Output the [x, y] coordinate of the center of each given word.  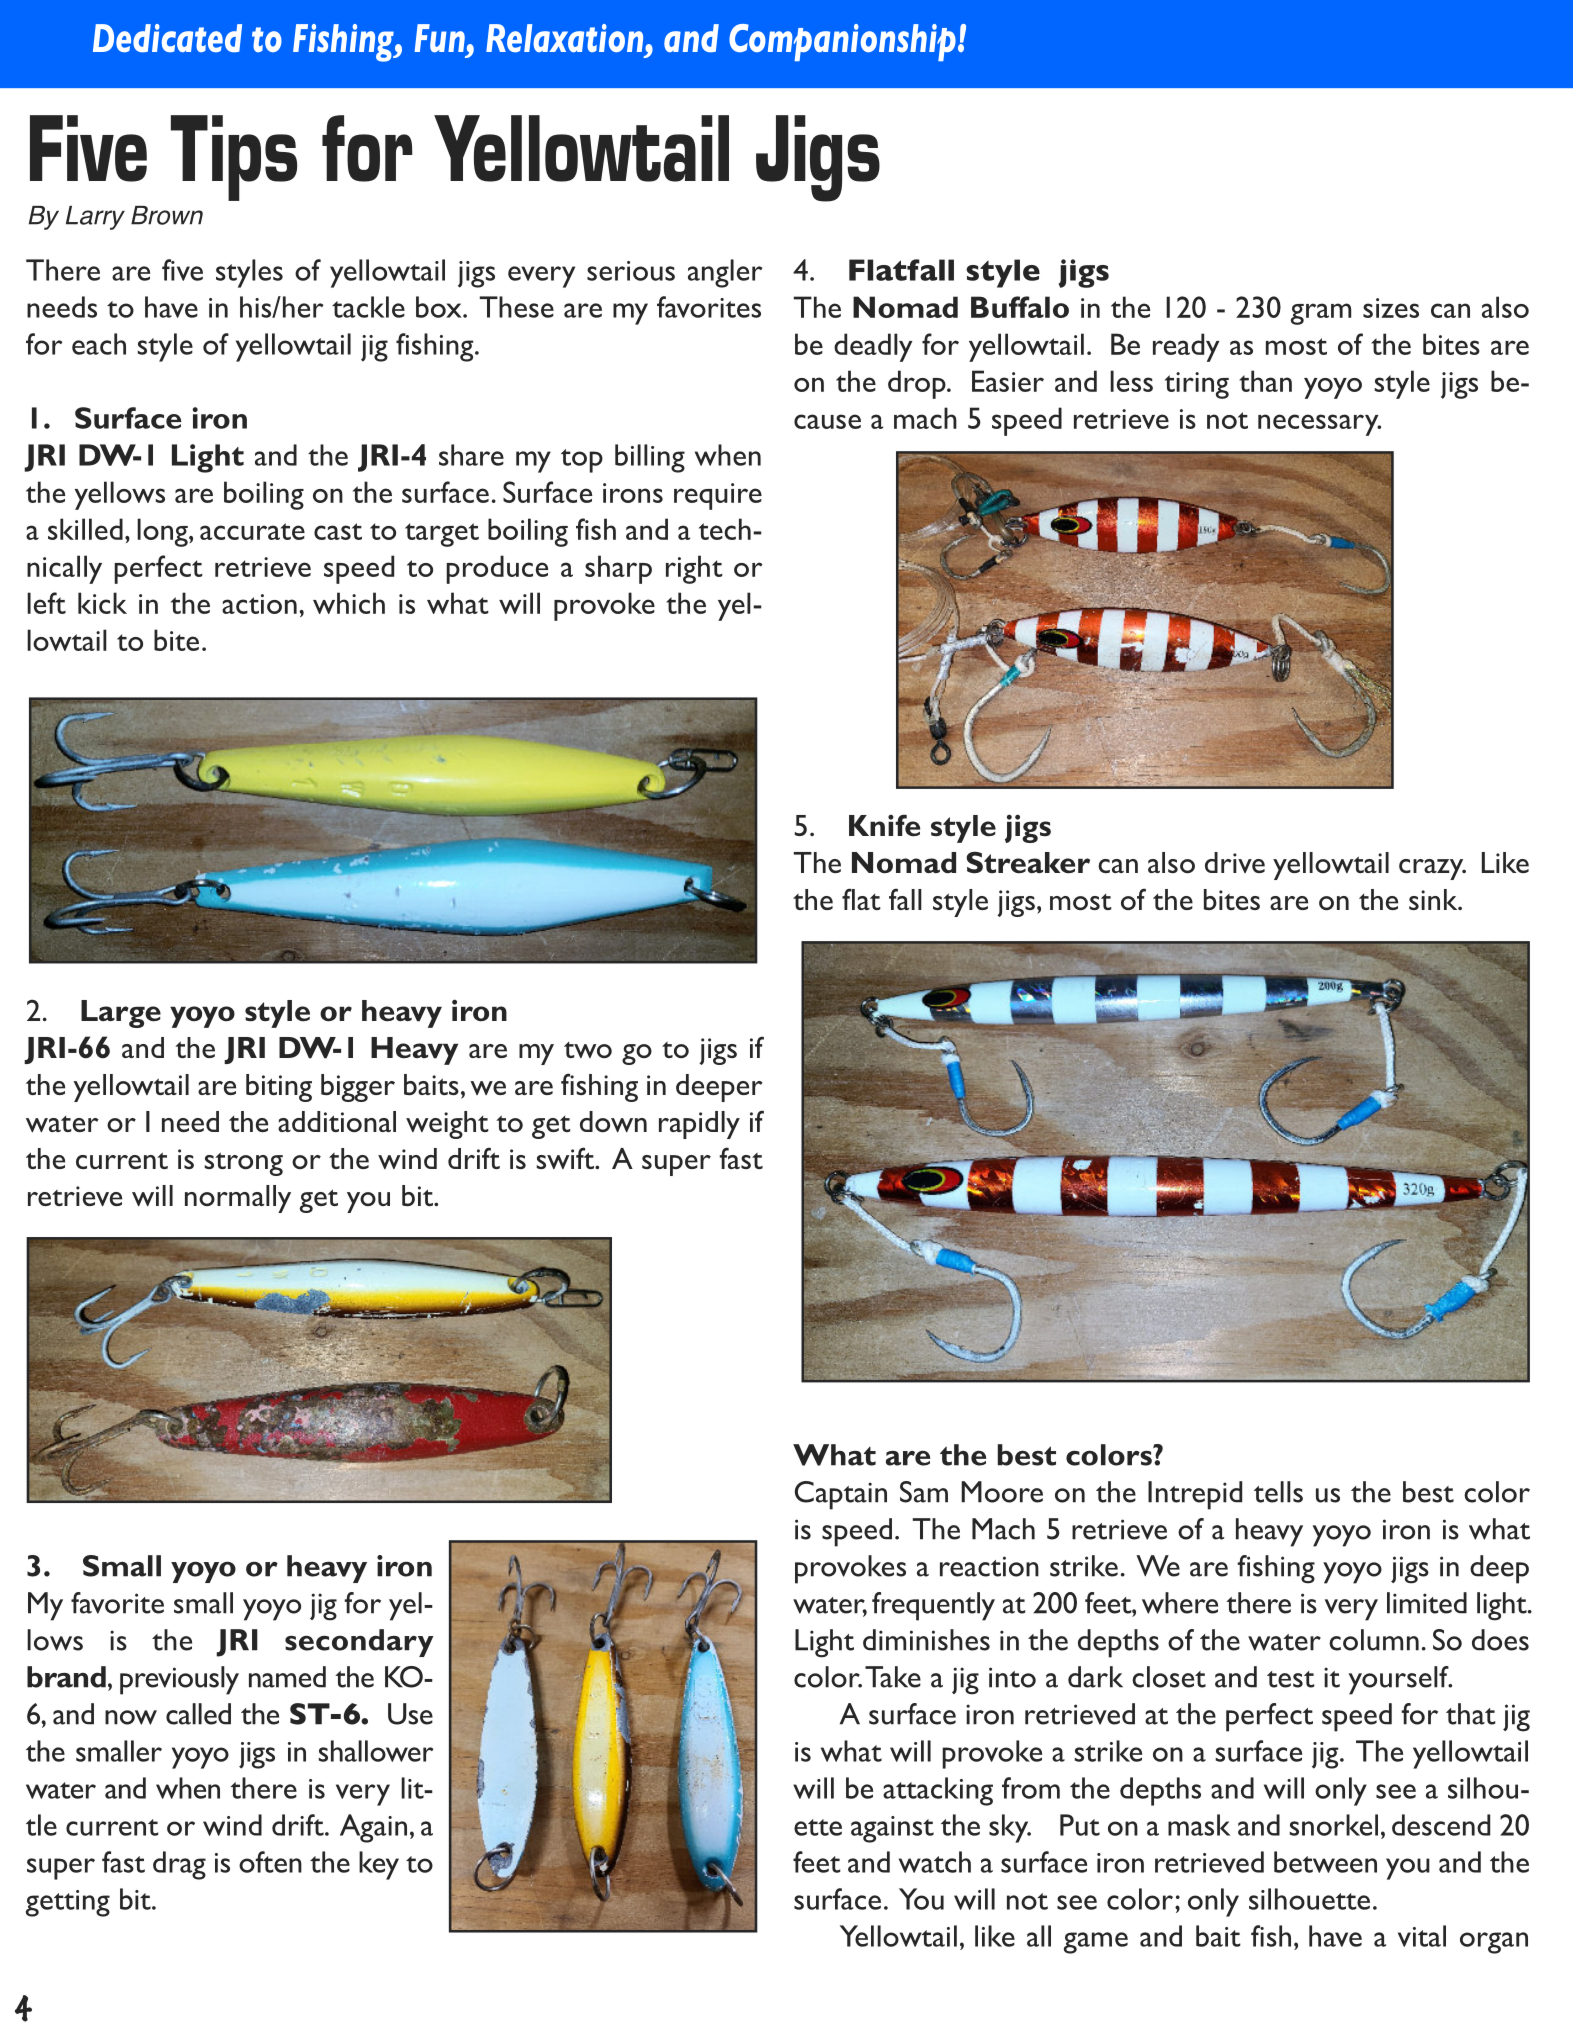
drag [179, 1865]
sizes [1391, 308]
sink [1434, 899]
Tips [234, 158]
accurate [252, 531]
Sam [924, 1492]
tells [1278, 1492]
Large [121, 1014]
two [588, 1050]
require [718, 496]
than [1265, 381]
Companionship [842, 42]
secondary [359, 1643]
